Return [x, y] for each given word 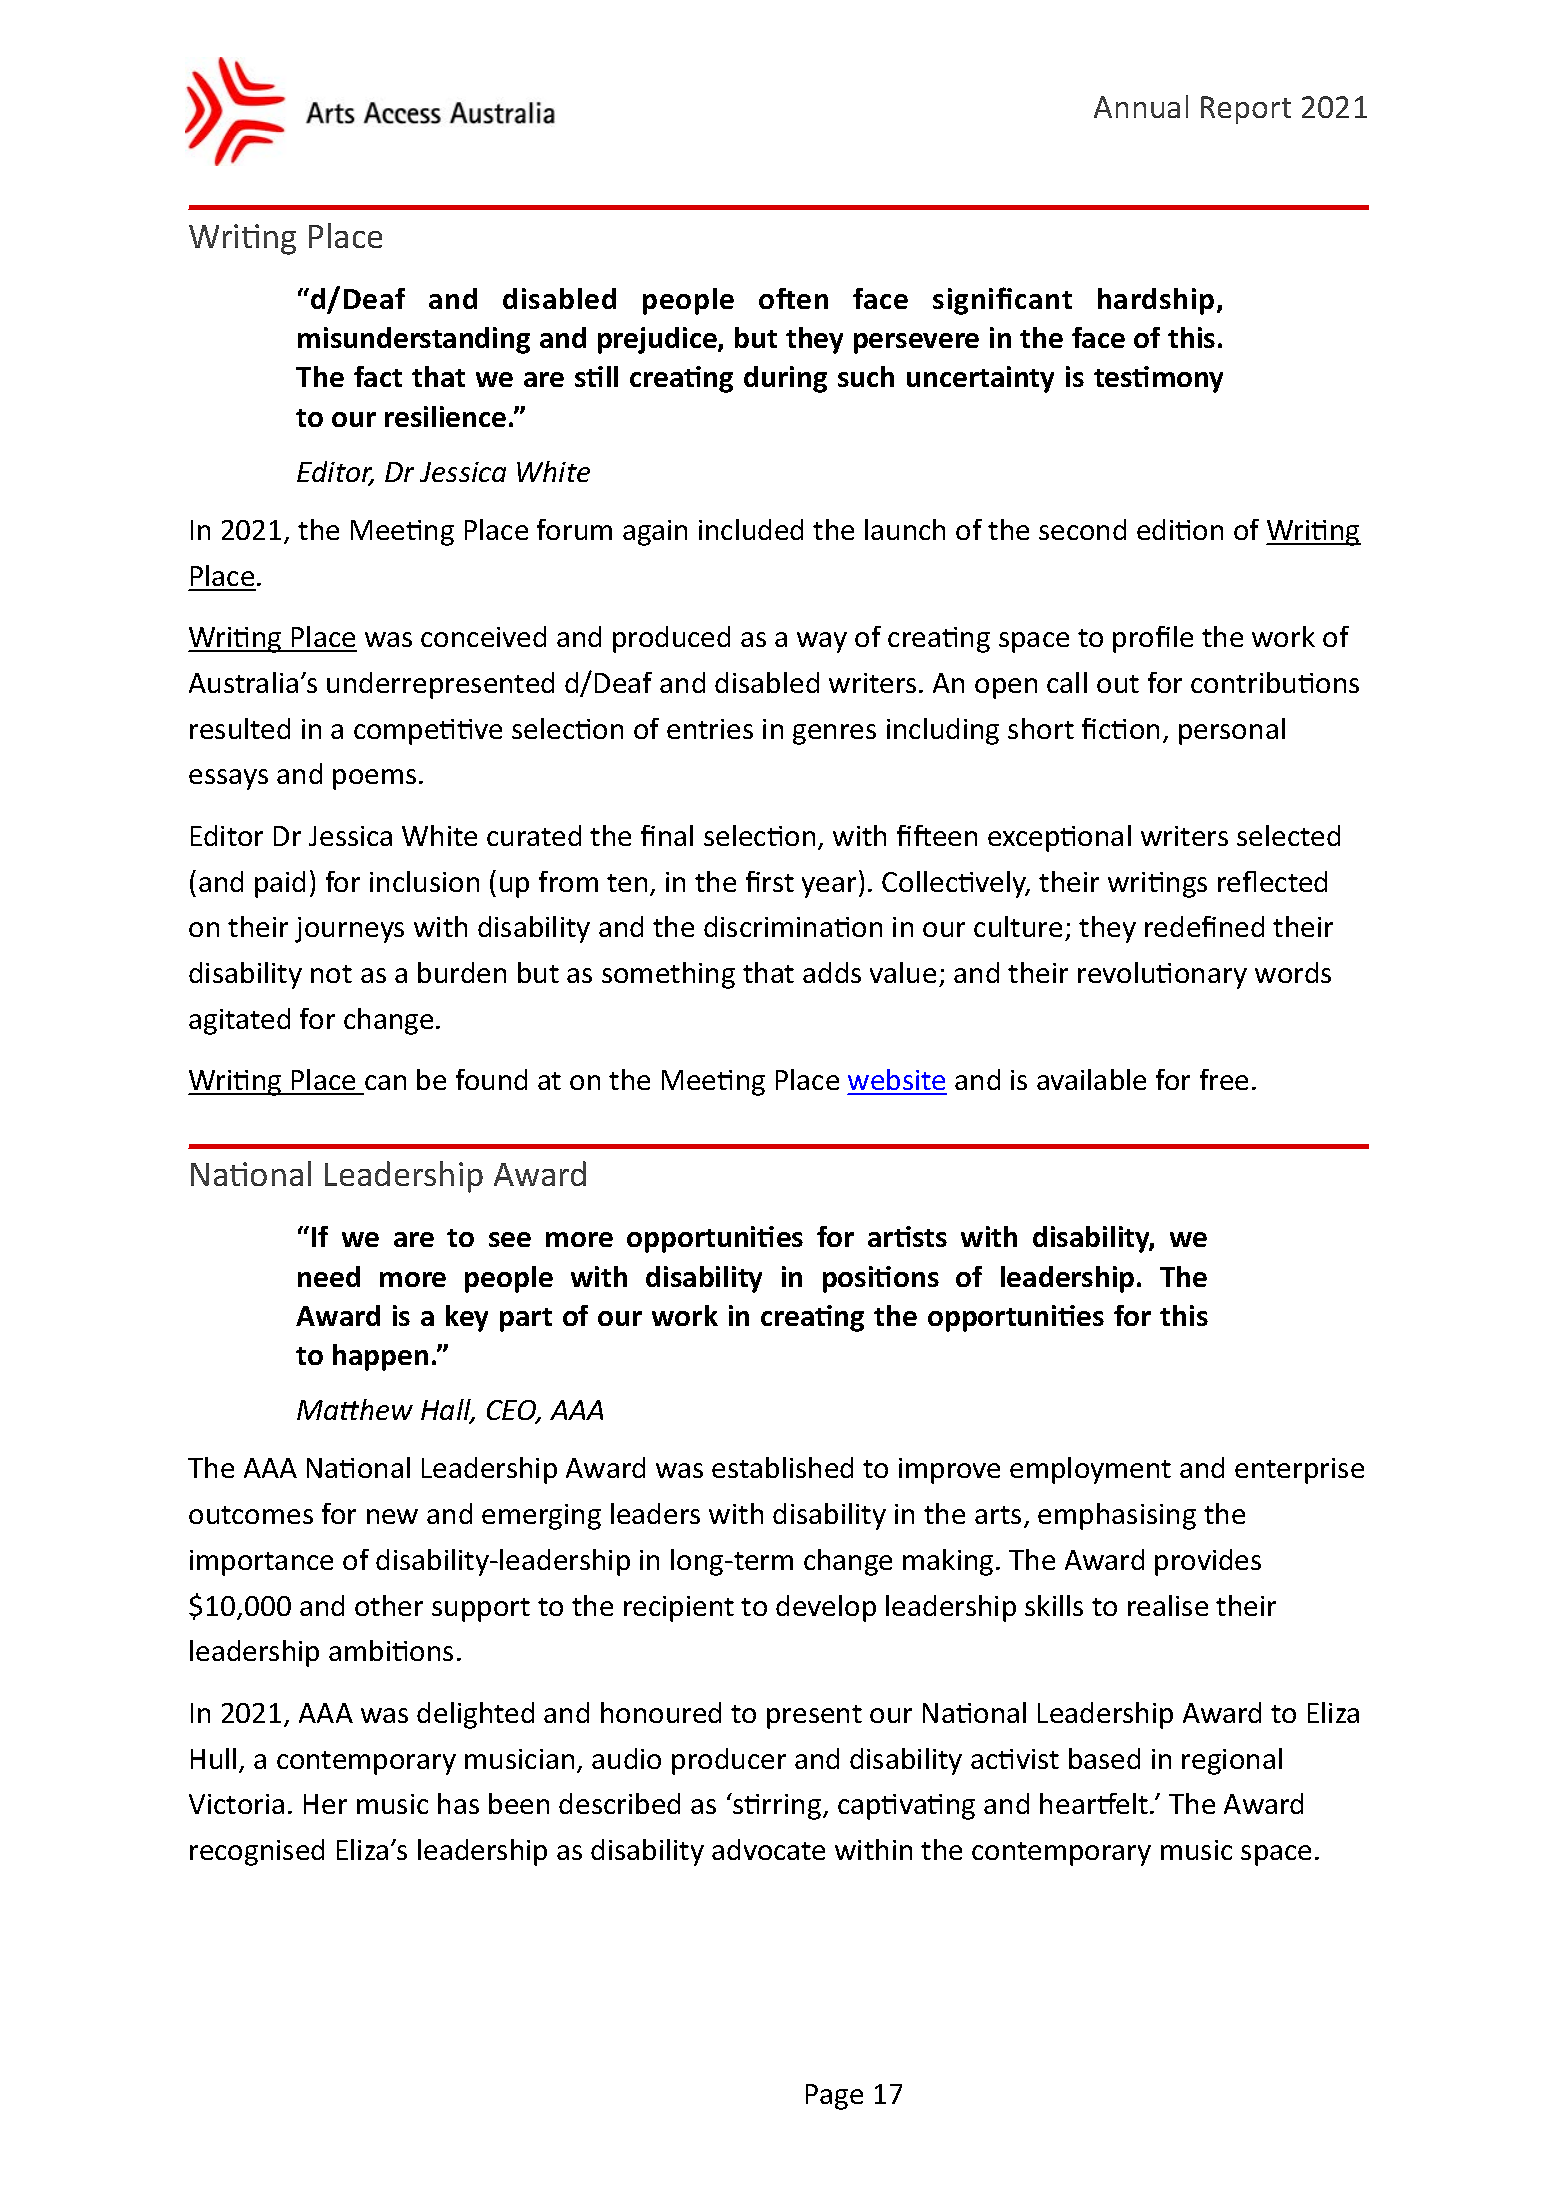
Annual [1141, 106]
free [1224, 1079]
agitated [239, 1021]
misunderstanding [414, 340]
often [793, 298]
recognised [257, 1852]
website [897, 1081]
